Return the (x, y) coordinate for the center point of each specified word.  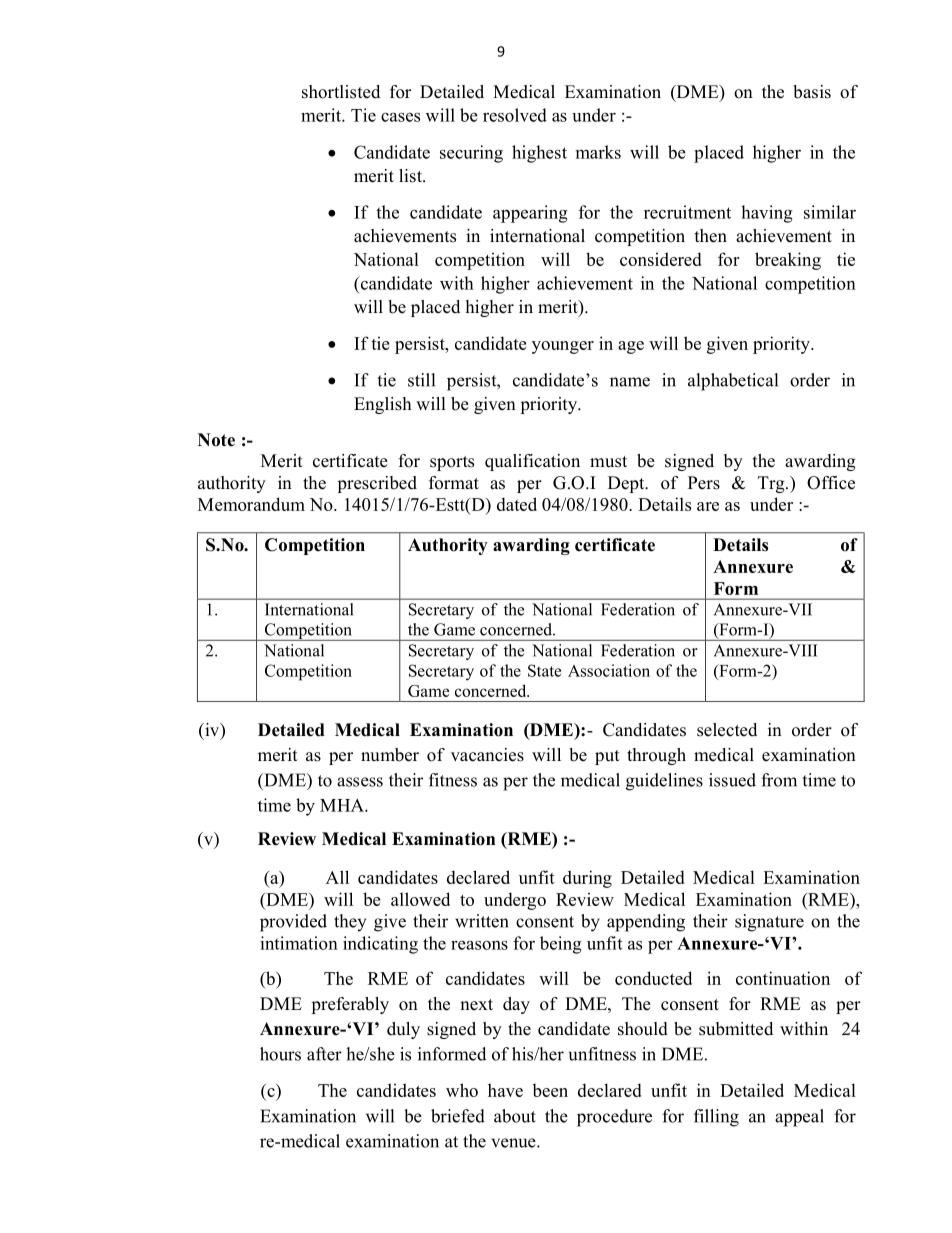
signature (769, 923)
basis (812, 92)
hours (280, 1054)
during (587, 879)
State (544, 670)
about (515, 1116)
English (383, 405)
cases (400, 117)
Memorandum (251, 504)
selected (727, 730)
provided (293, 923)
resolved (515, 115)
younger (563, 347)
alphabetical (733, 382)
